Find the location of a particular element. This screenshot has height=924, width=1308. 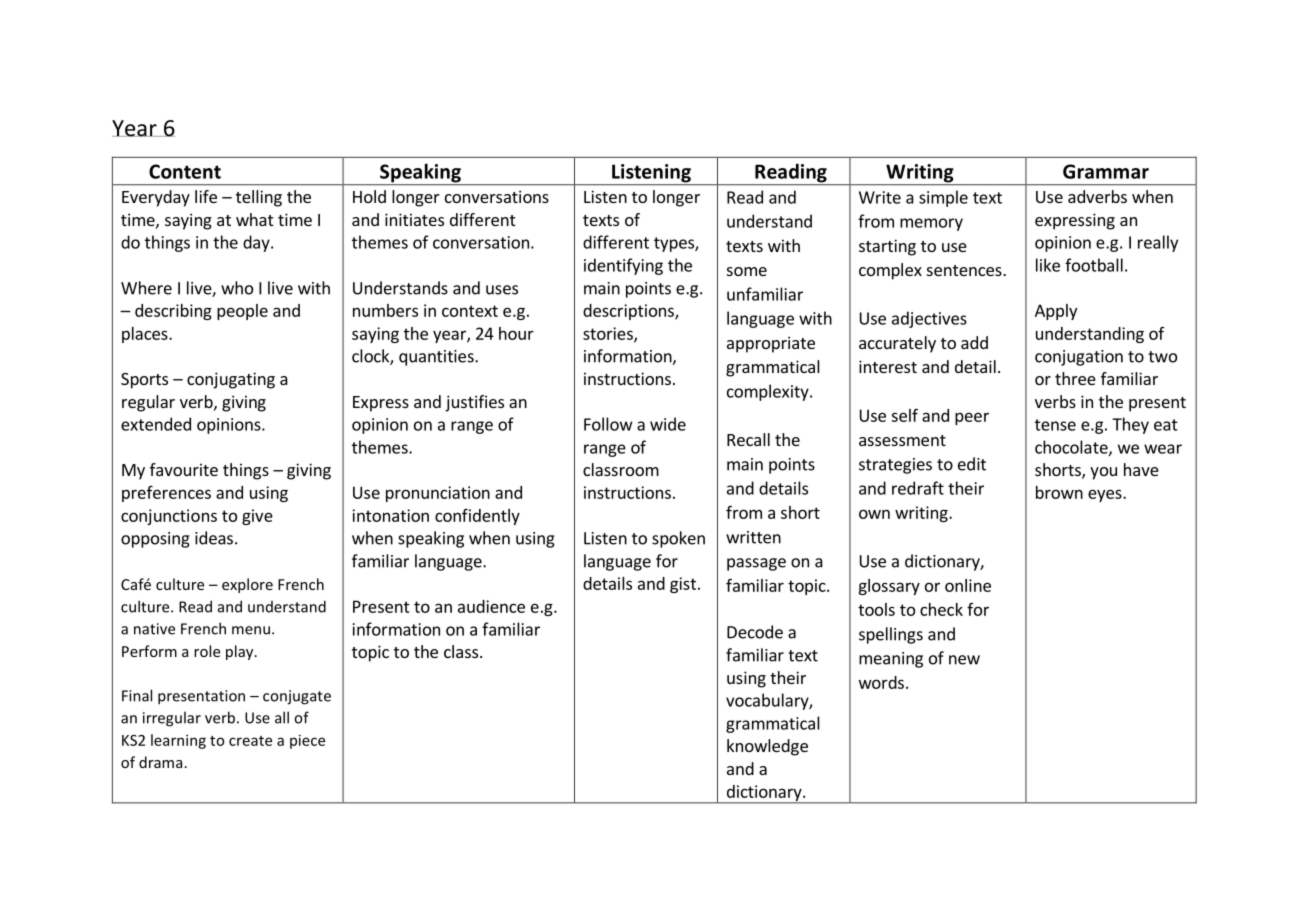

conjugating is located at coordinates (231, 380).
